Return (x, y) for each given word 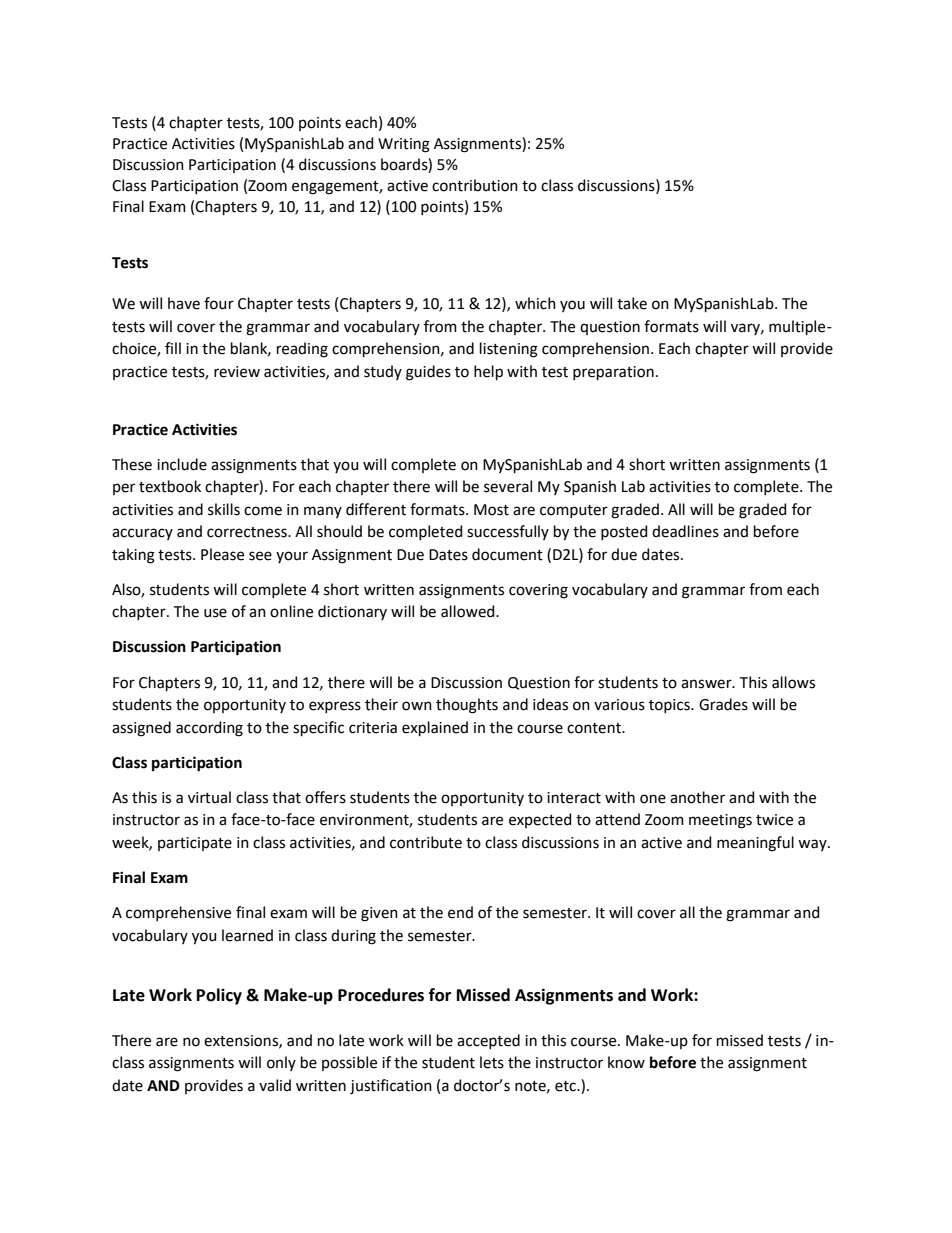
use (215, 613)
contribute (426, 842)
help (488, 372)
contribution (475, 185)
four (219, 303)
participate (195, 844)
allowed (469, 611)
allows (793, 682)
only (281, 1063)
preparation (613, 373)
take (632, 303)
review (237, 372)
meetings (720, 821)
